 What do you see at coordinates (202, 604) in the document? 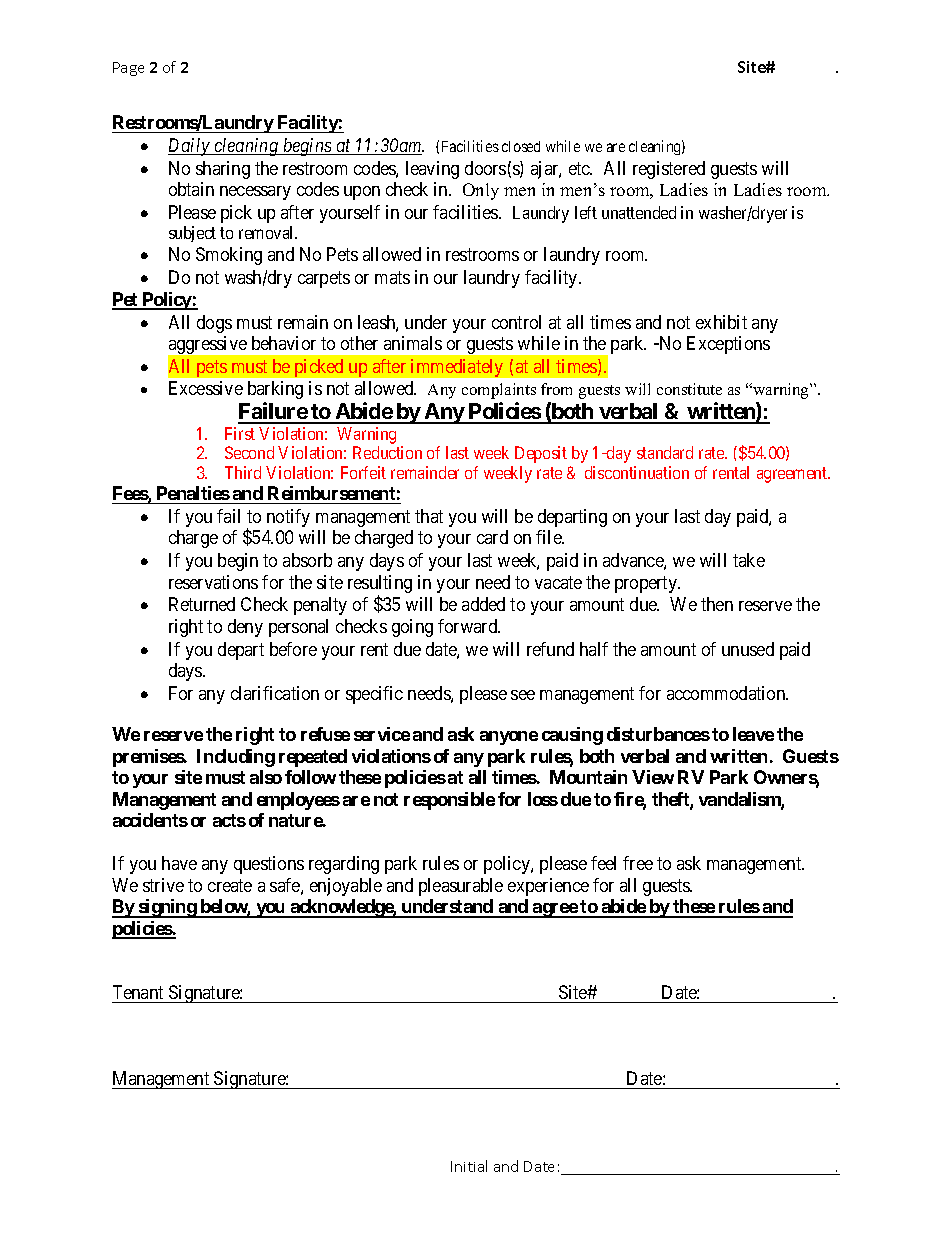
I see `Returned` at bounding box center [202, 604].
